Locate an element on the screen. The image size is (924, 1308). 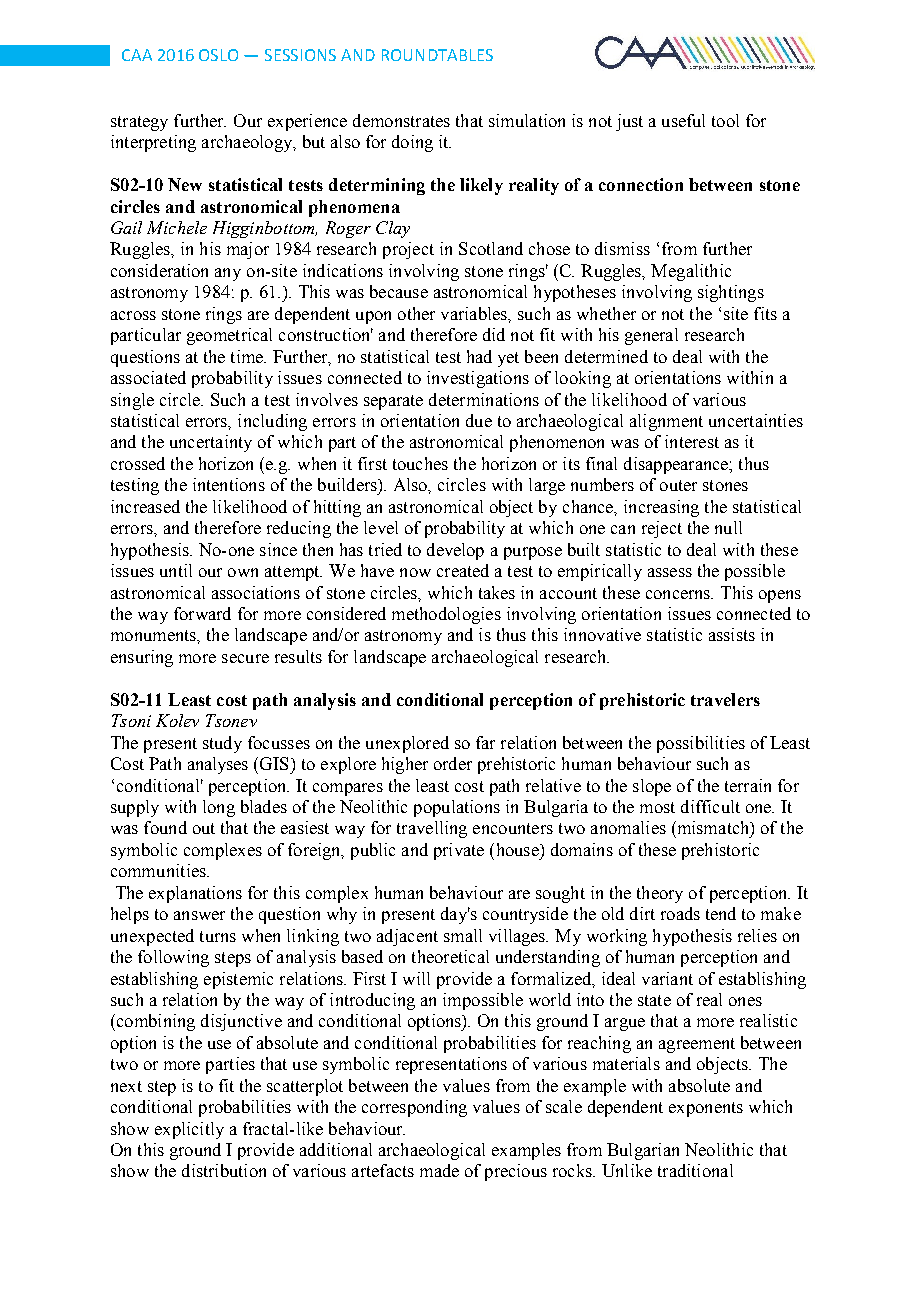
methodologies is located at coordinates (446, 615).
